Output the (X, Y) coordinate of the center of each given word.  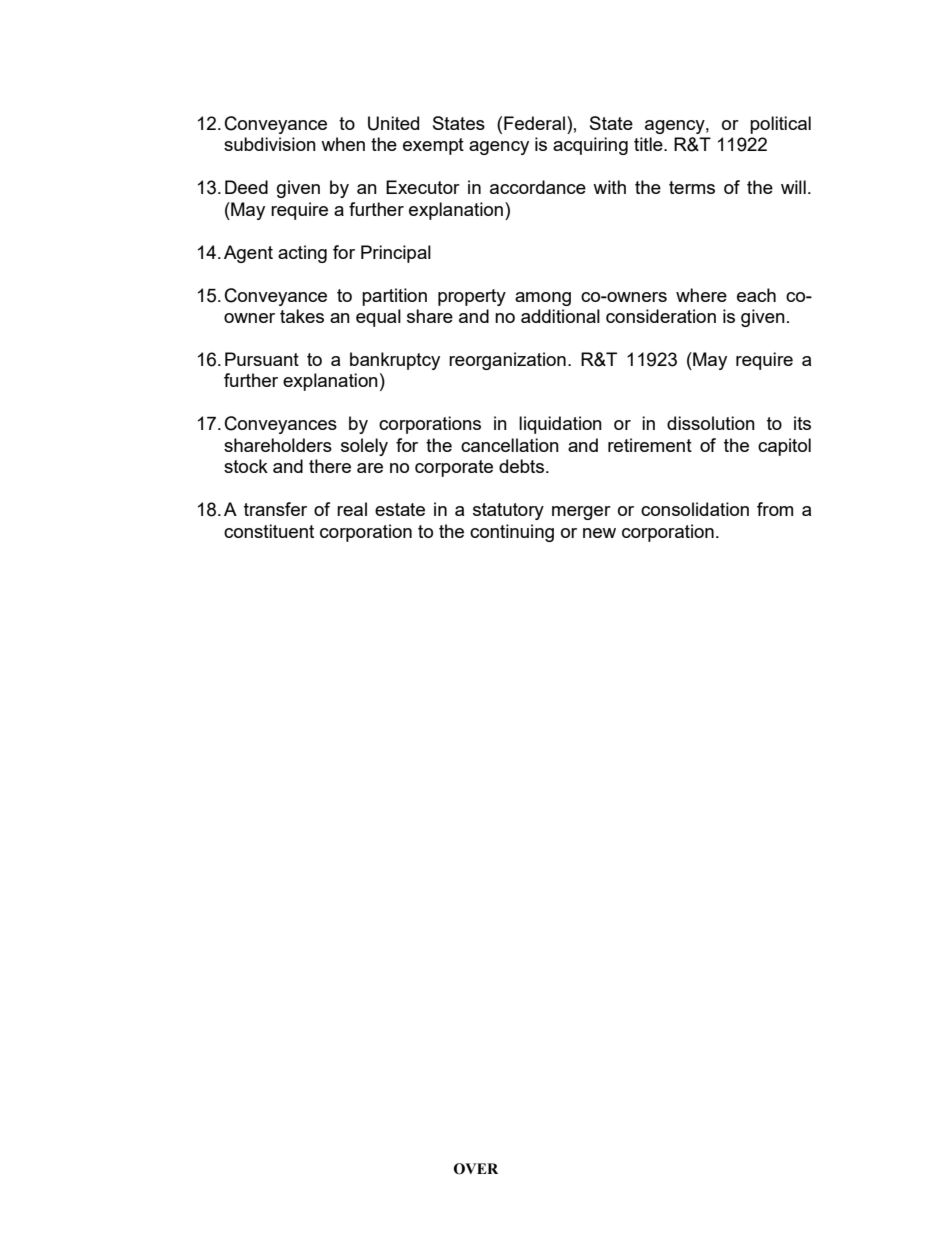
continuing (512, 533)
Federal (536, 123)
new (599, 533)
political (780, 125)
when (343, 144)
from (775, 509)
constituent (269, 531)
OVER (476, 1169)
